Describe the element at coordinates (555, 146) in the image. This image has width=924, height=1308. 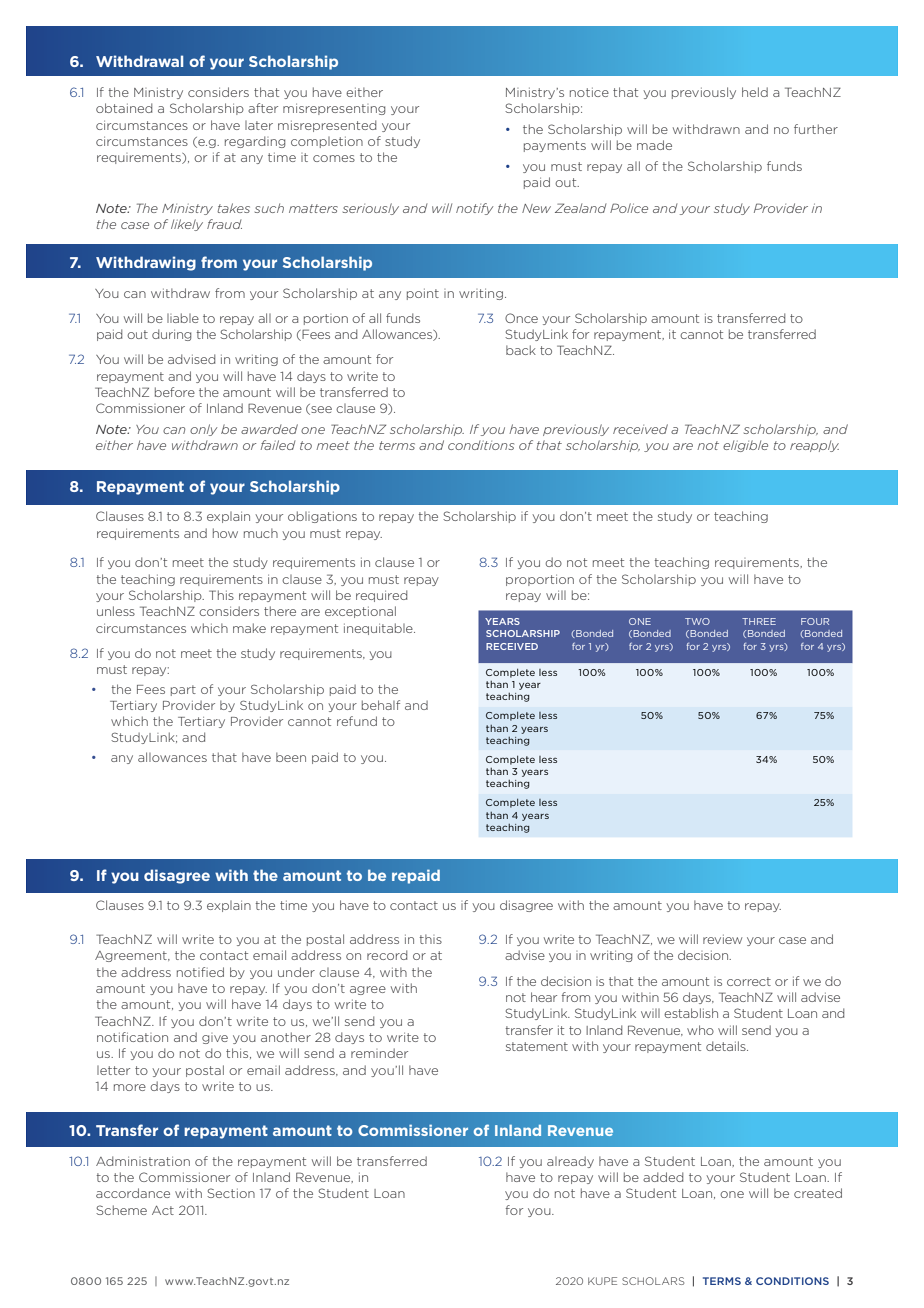
I see `payments` at that location.
